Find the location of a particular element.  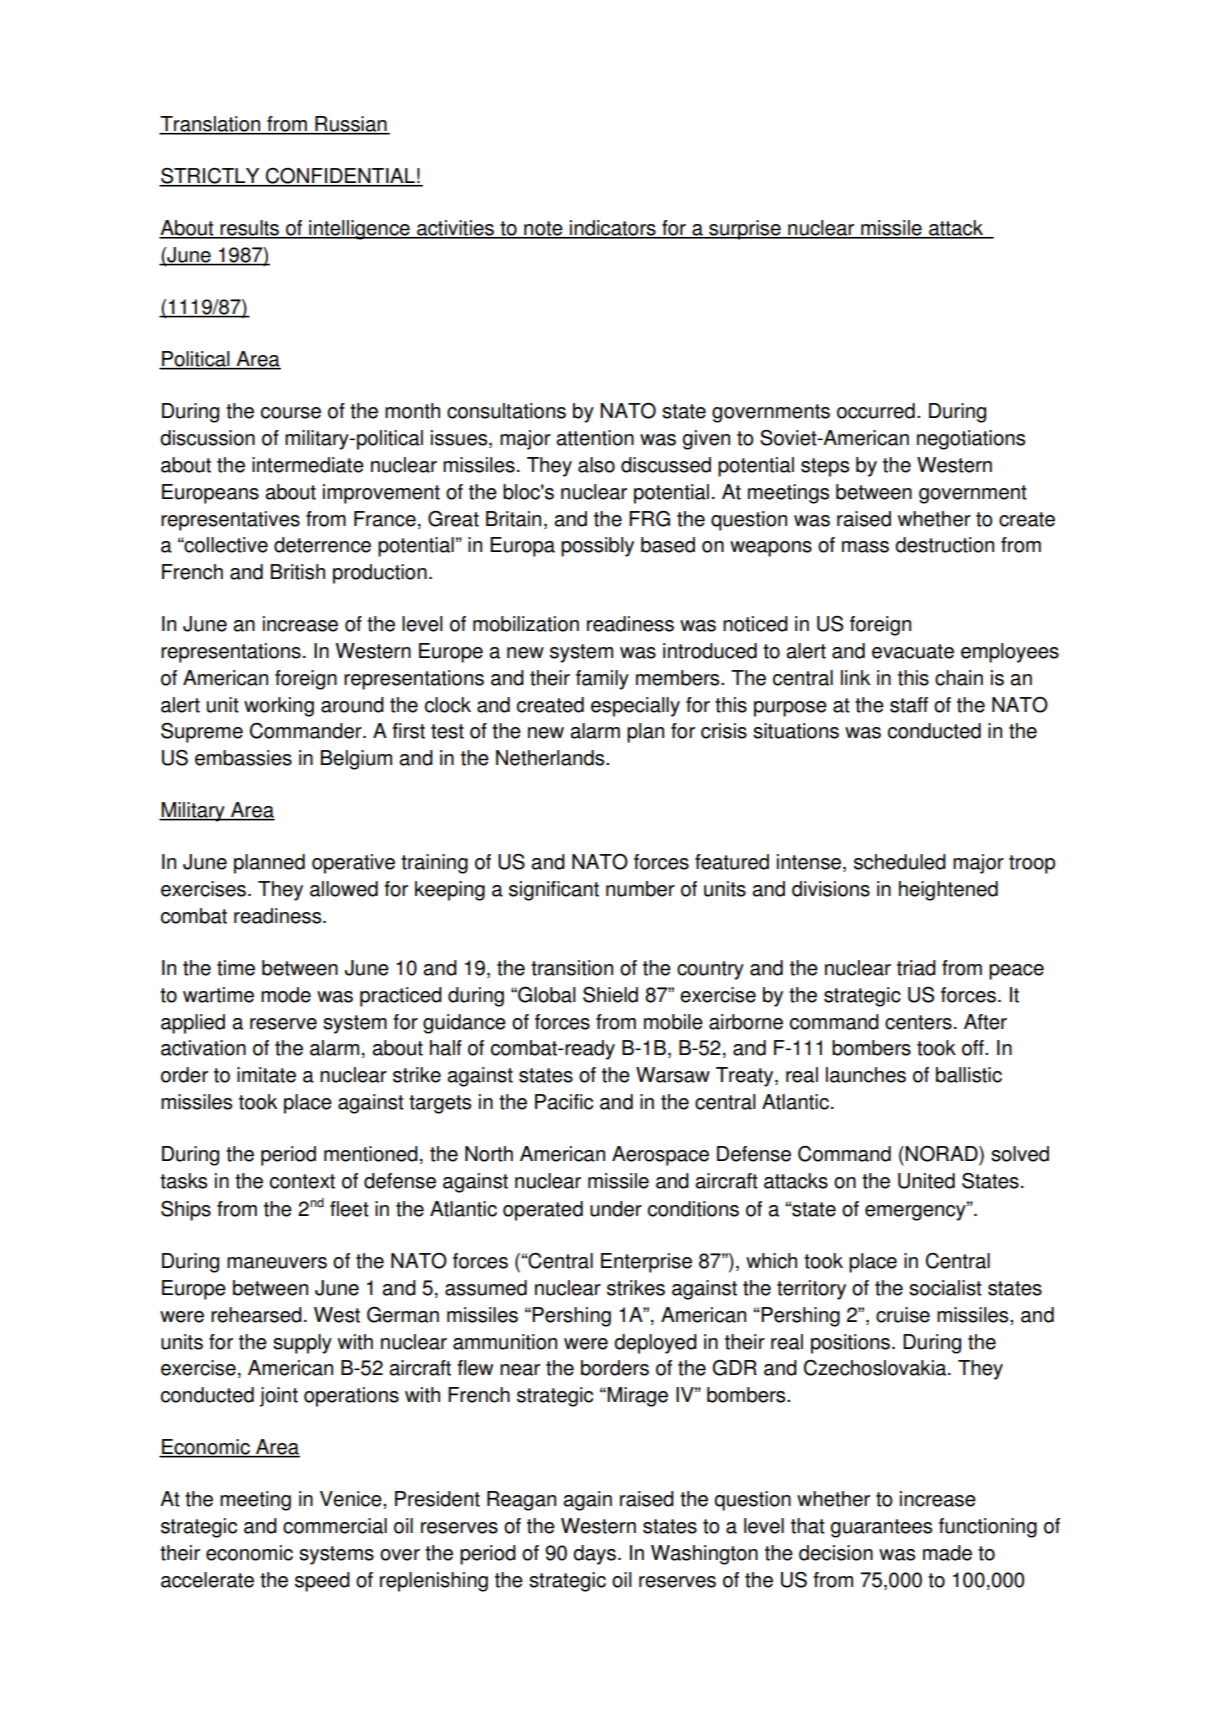

operative is located at coordinates (353, 864).
